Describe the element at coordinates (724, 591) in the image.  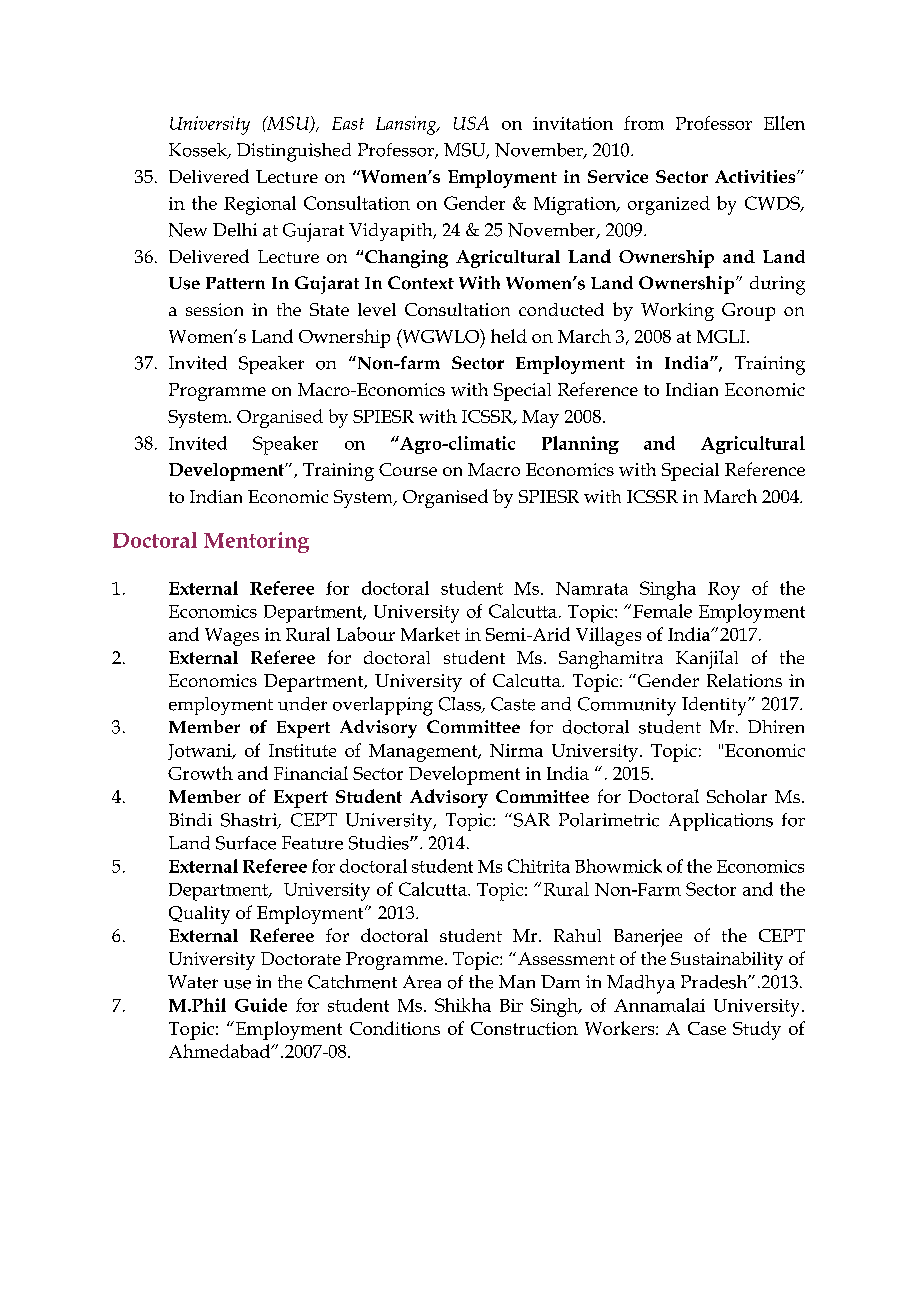
I see `Roy` at that location.
